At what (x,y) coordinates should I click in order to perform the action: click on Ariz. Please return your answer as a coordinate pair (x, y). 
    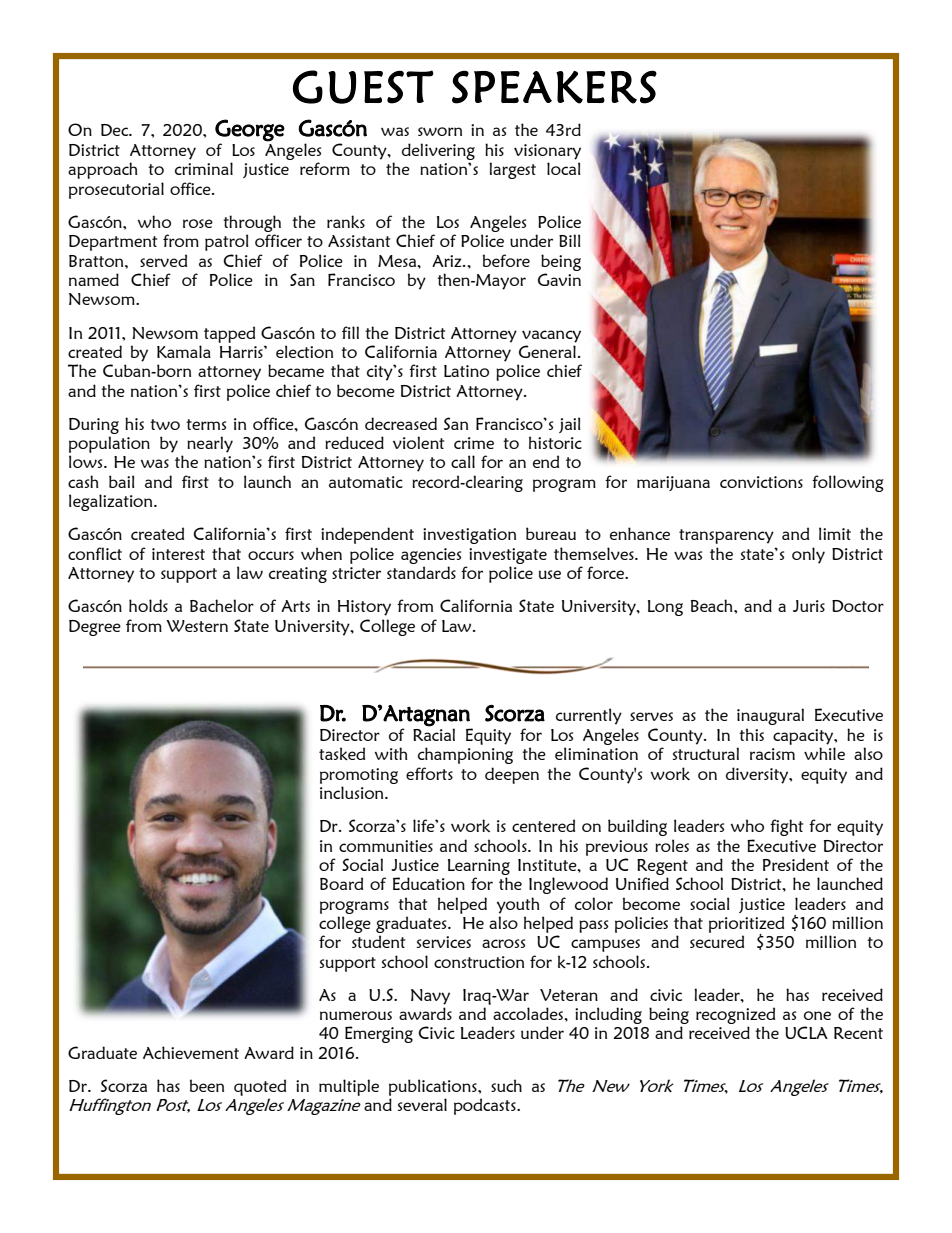
    Looking at the image, I should click on (448, 261).
